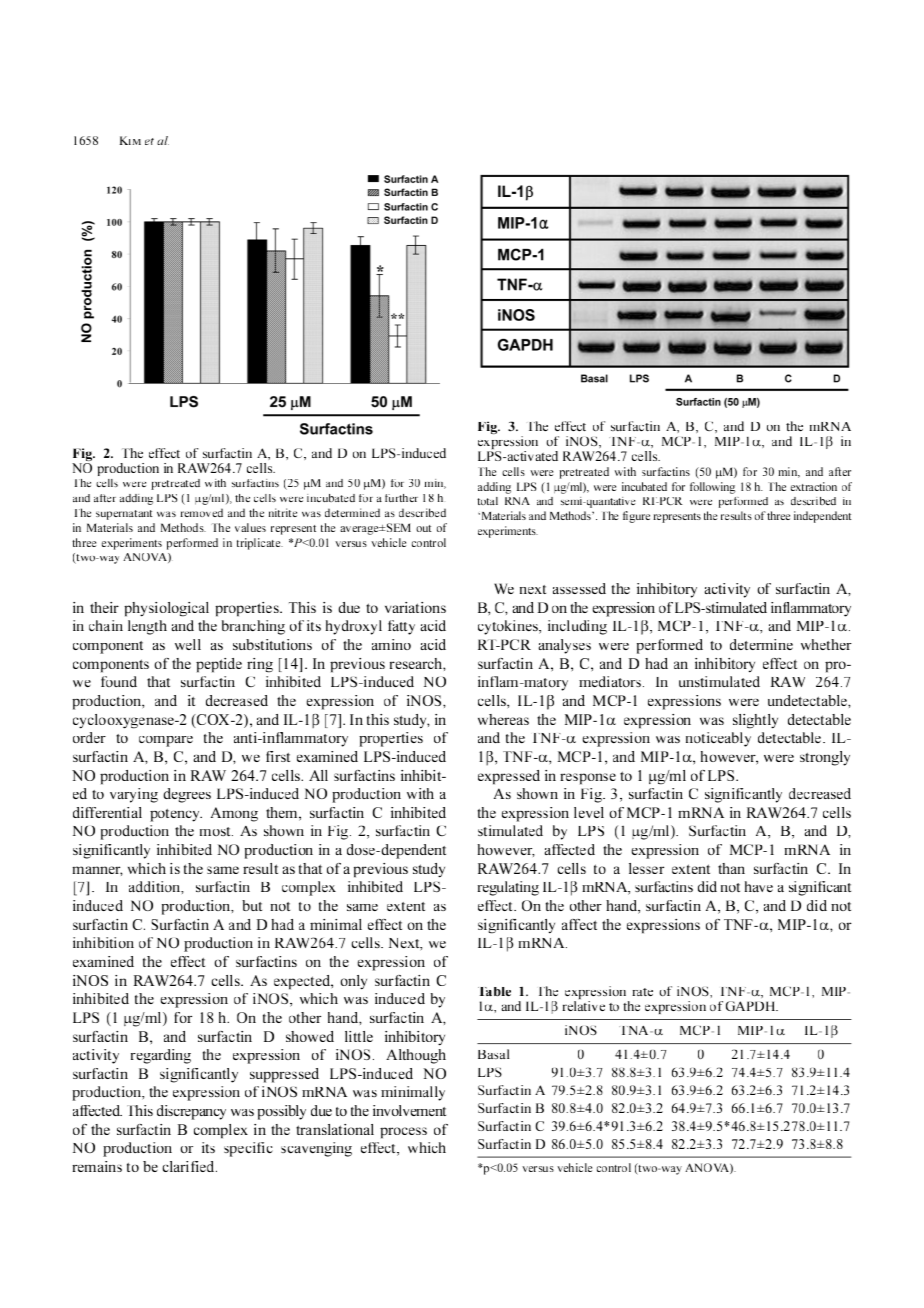  Describe the element at coordinates (201, 512) in the screenshot. I see `removed` at that location.
